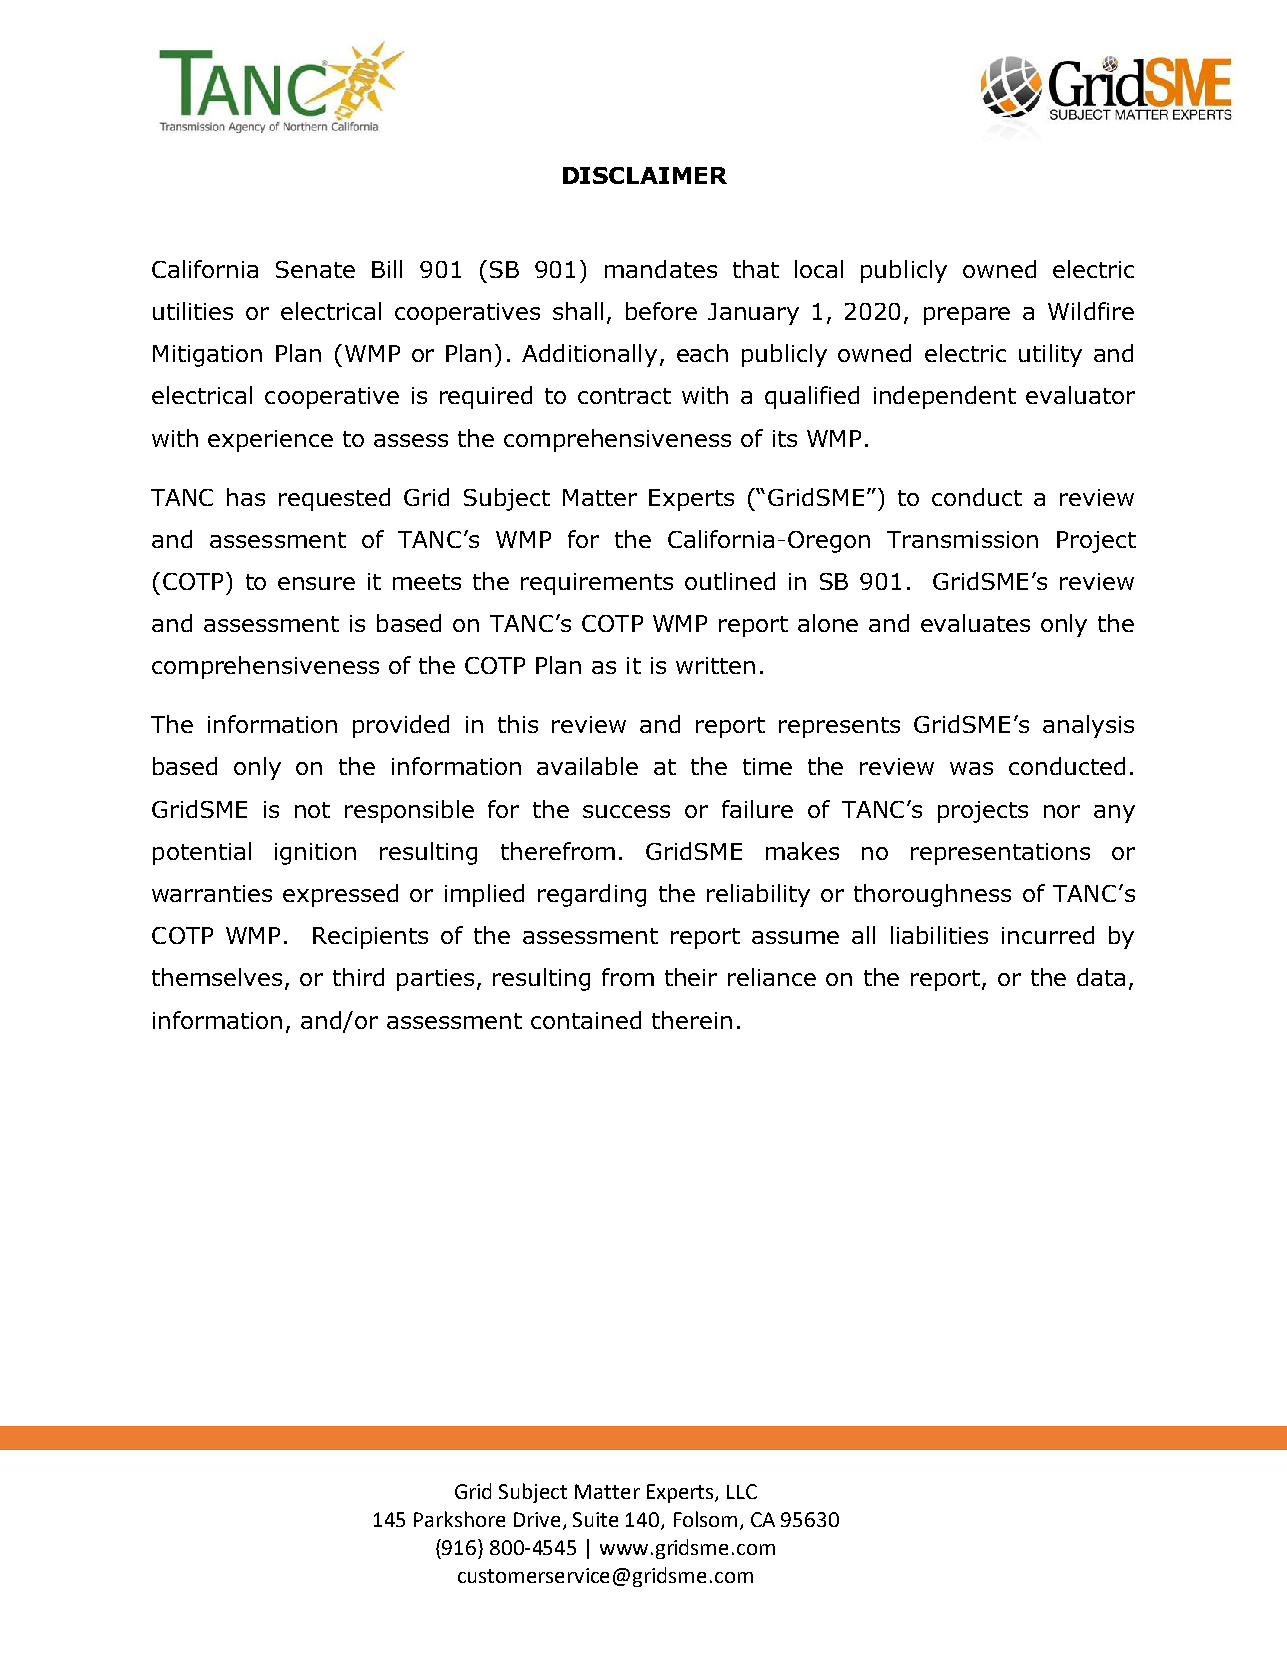  I want to click on requested, so click(334, 499).
